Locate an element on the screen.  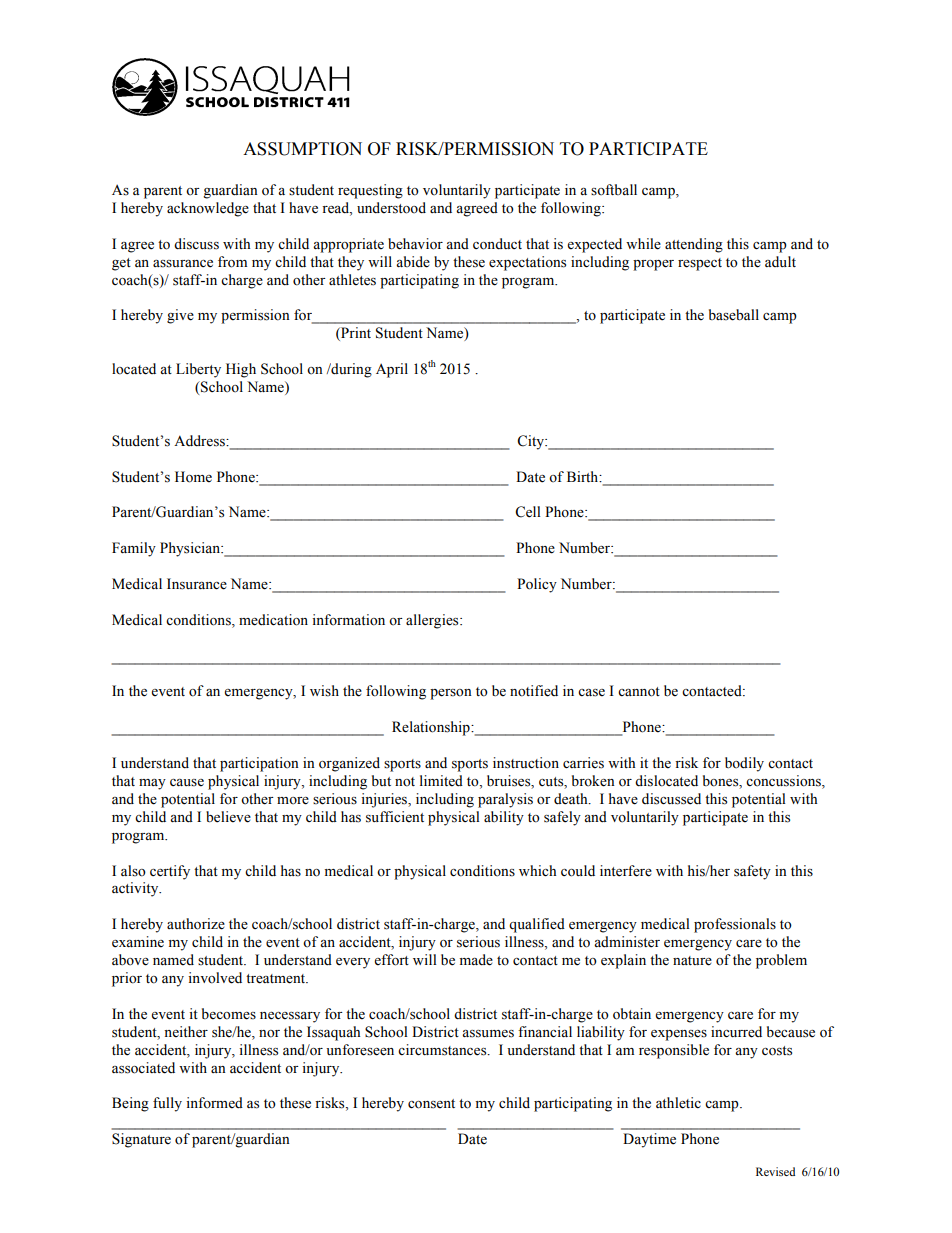
consent is located at coordinates (431, 1104).
